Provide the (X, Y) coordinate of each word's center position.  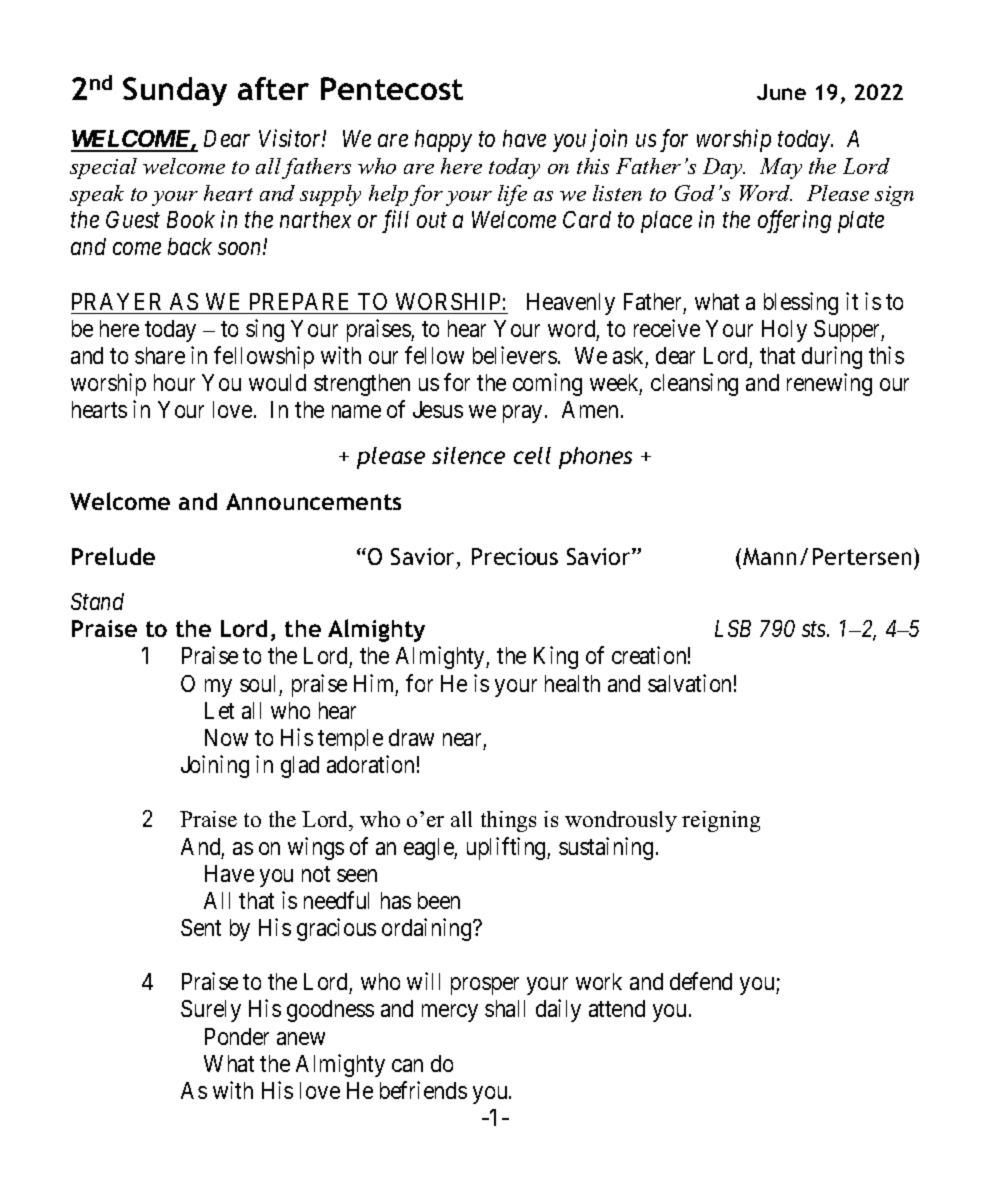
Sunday (175, 91)
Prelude (113, 556)
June (781, 92)
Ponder (237, 1036)
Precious (515, 556)
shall (505, 1008)
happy (443, 141)
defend (701, 981)
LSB (733, 628)
